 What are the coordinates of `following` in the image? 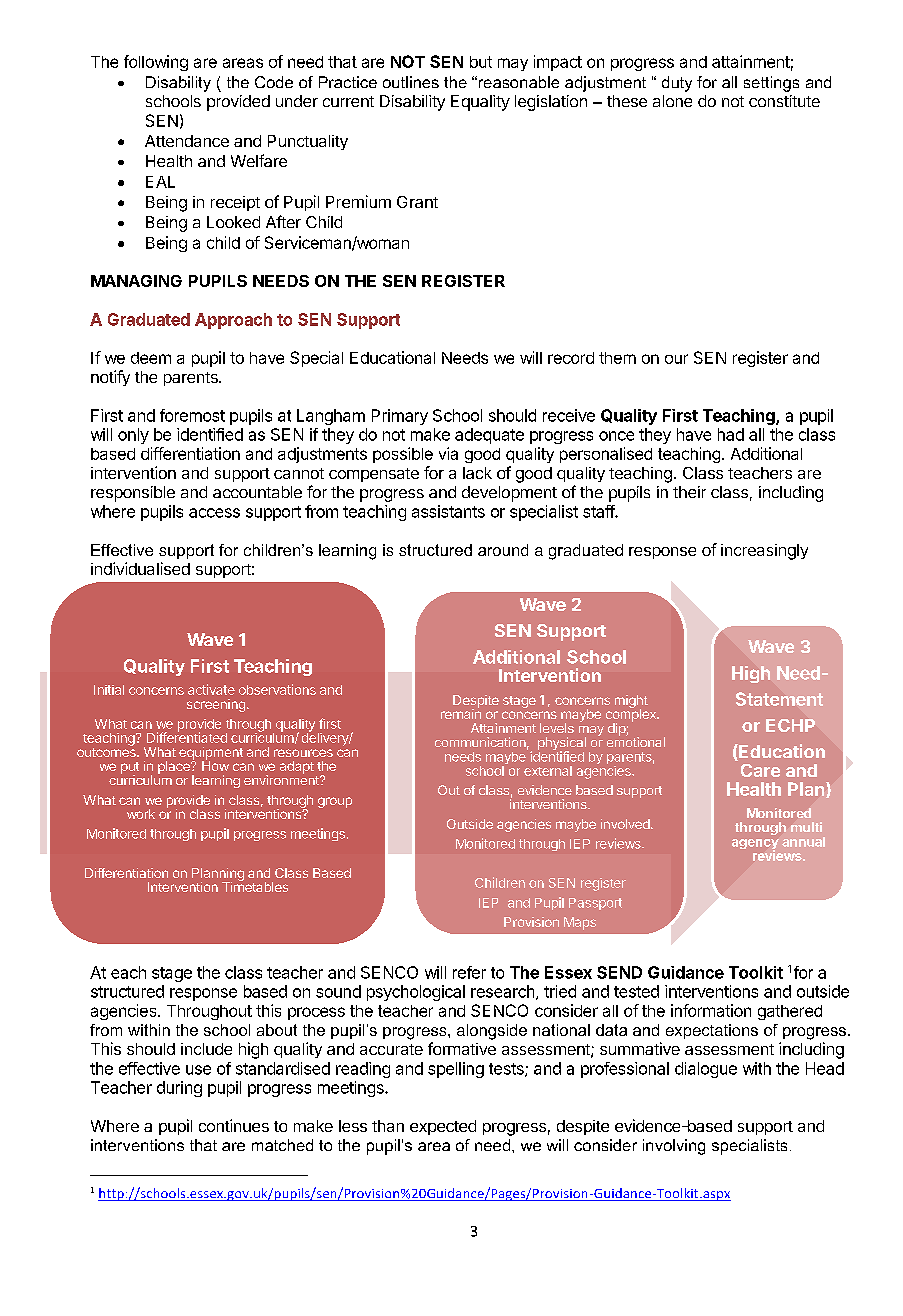 It's located at (156, 63).
